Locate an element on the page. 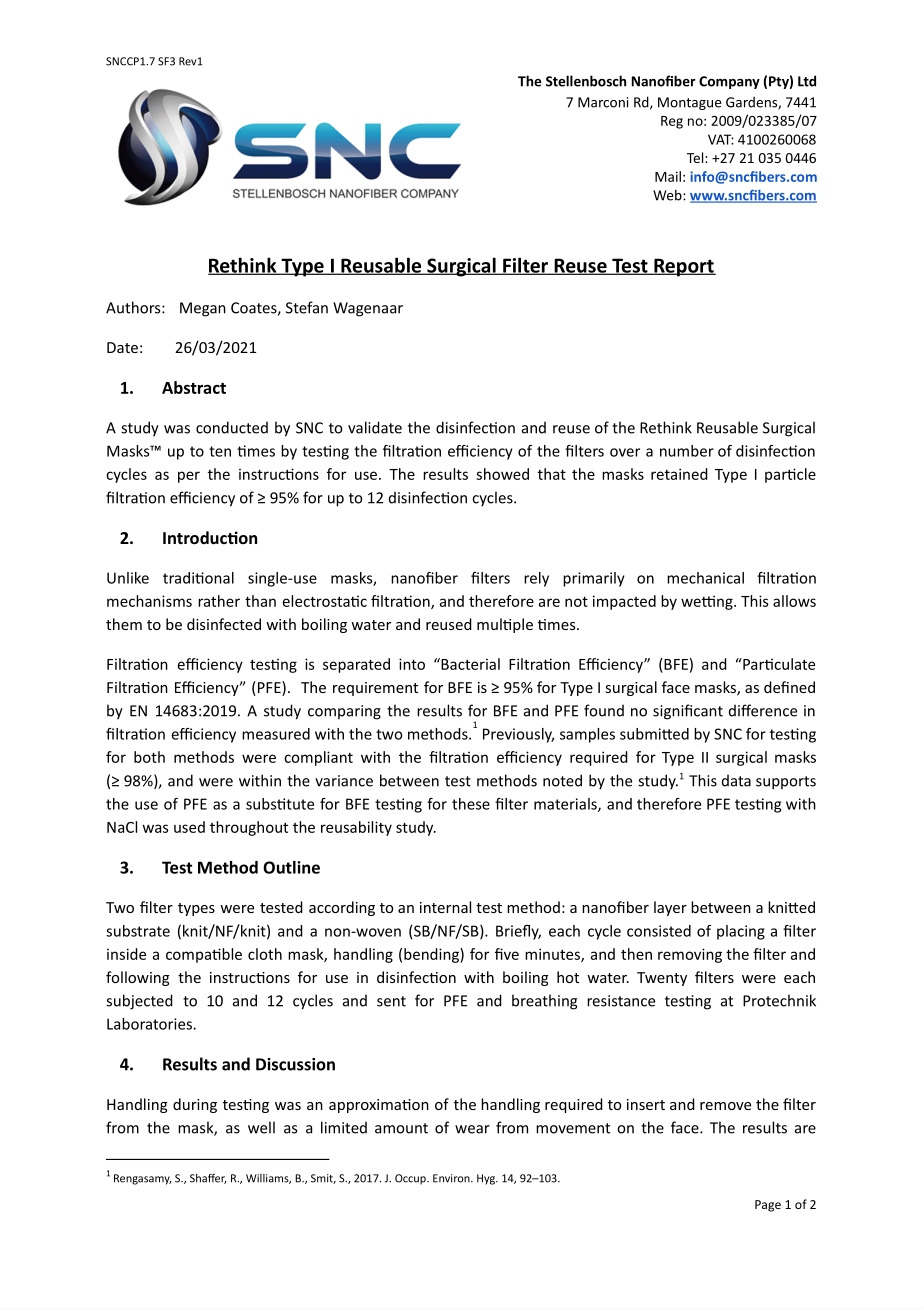  Page is located at coordinates (768, 1206).
